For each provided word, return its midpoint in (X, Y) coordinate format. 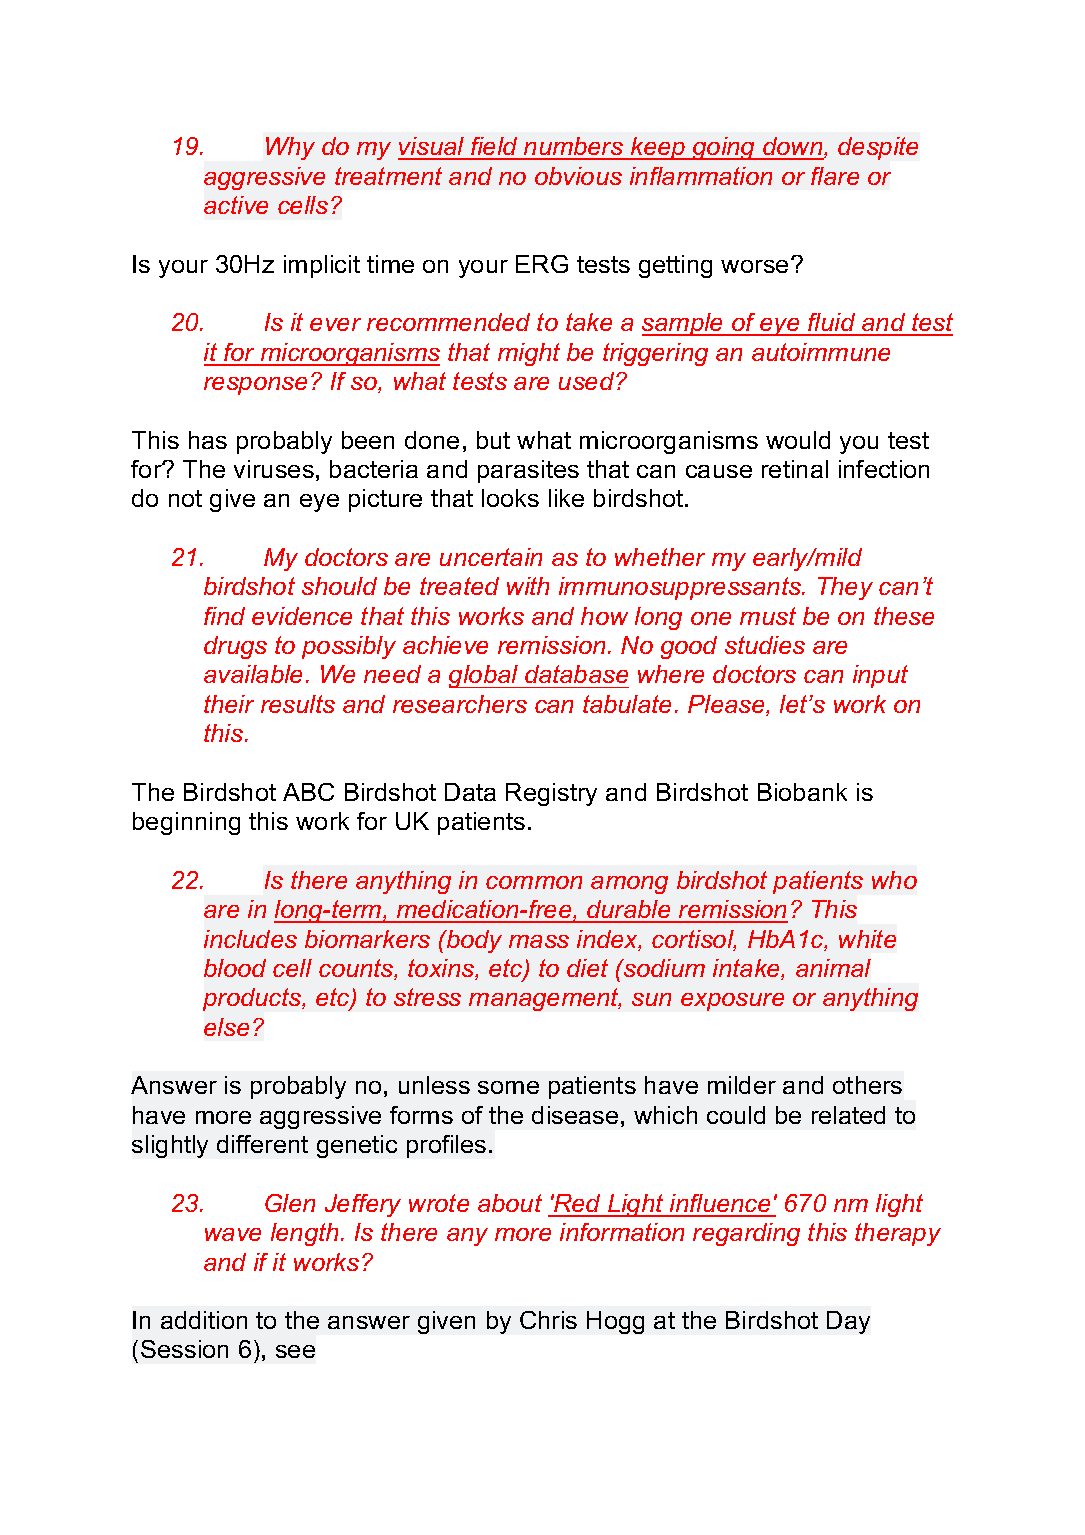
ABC (308, 792)
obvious (578, 176)
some (508, 1087)
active (236, 205)
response (255, 386)
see (295, 1351)
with (528, 586)
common (534, 882)
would (798, 440)
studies (765, 645)
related (848, 1115)
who (894, 880)
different (262, 1144)
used (588, 381)
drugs (235, 647)
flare (835, 176)
